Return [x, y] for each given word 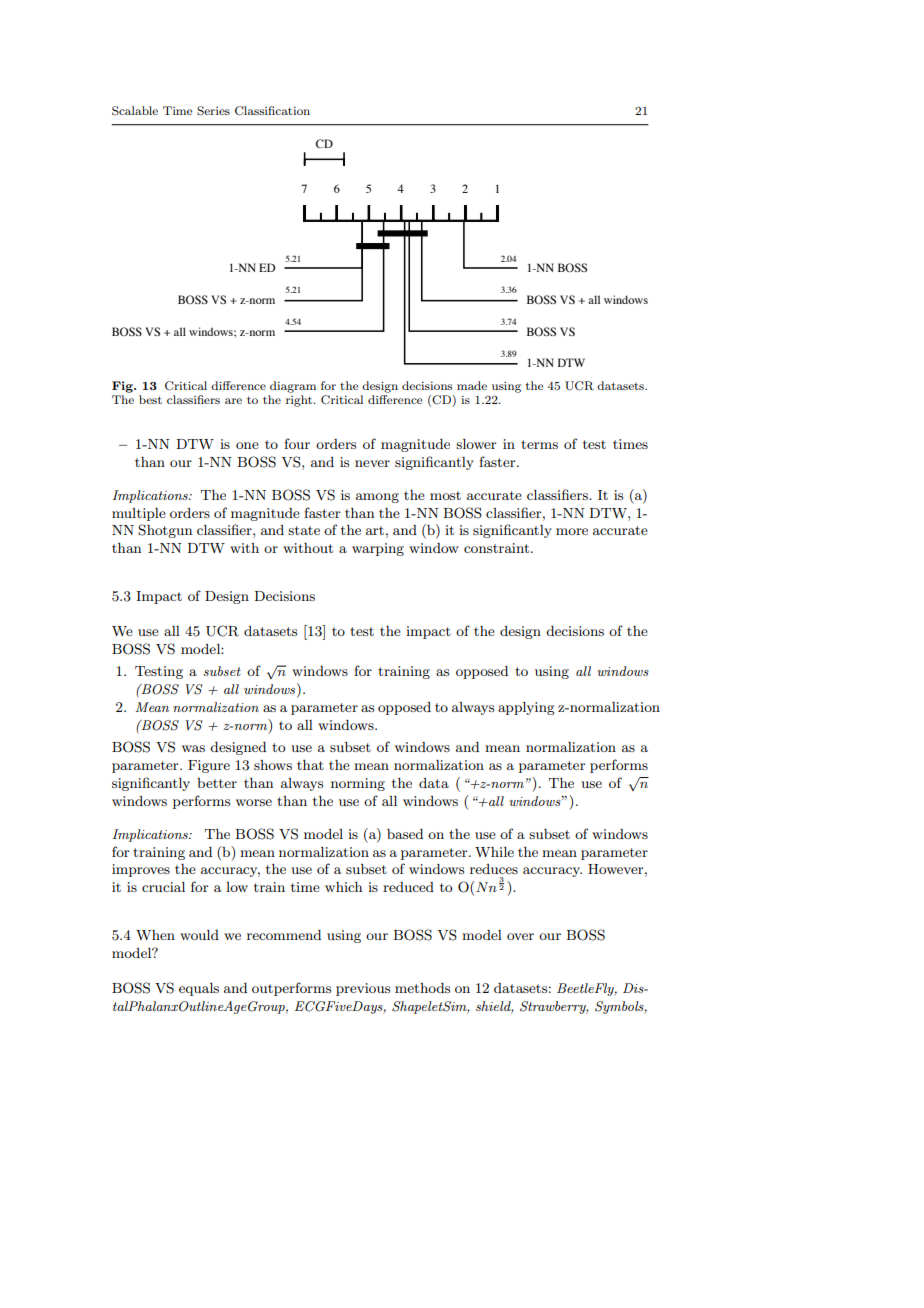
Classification [272, 111]
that [310, 765]
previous [363, 989]
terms [539, 444]
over [520, 936]
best [150, 399]
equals [199, 989]
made [472, 385]
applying [526, 708]
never [372, 463]
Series [213, 111]
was [193, 748]
